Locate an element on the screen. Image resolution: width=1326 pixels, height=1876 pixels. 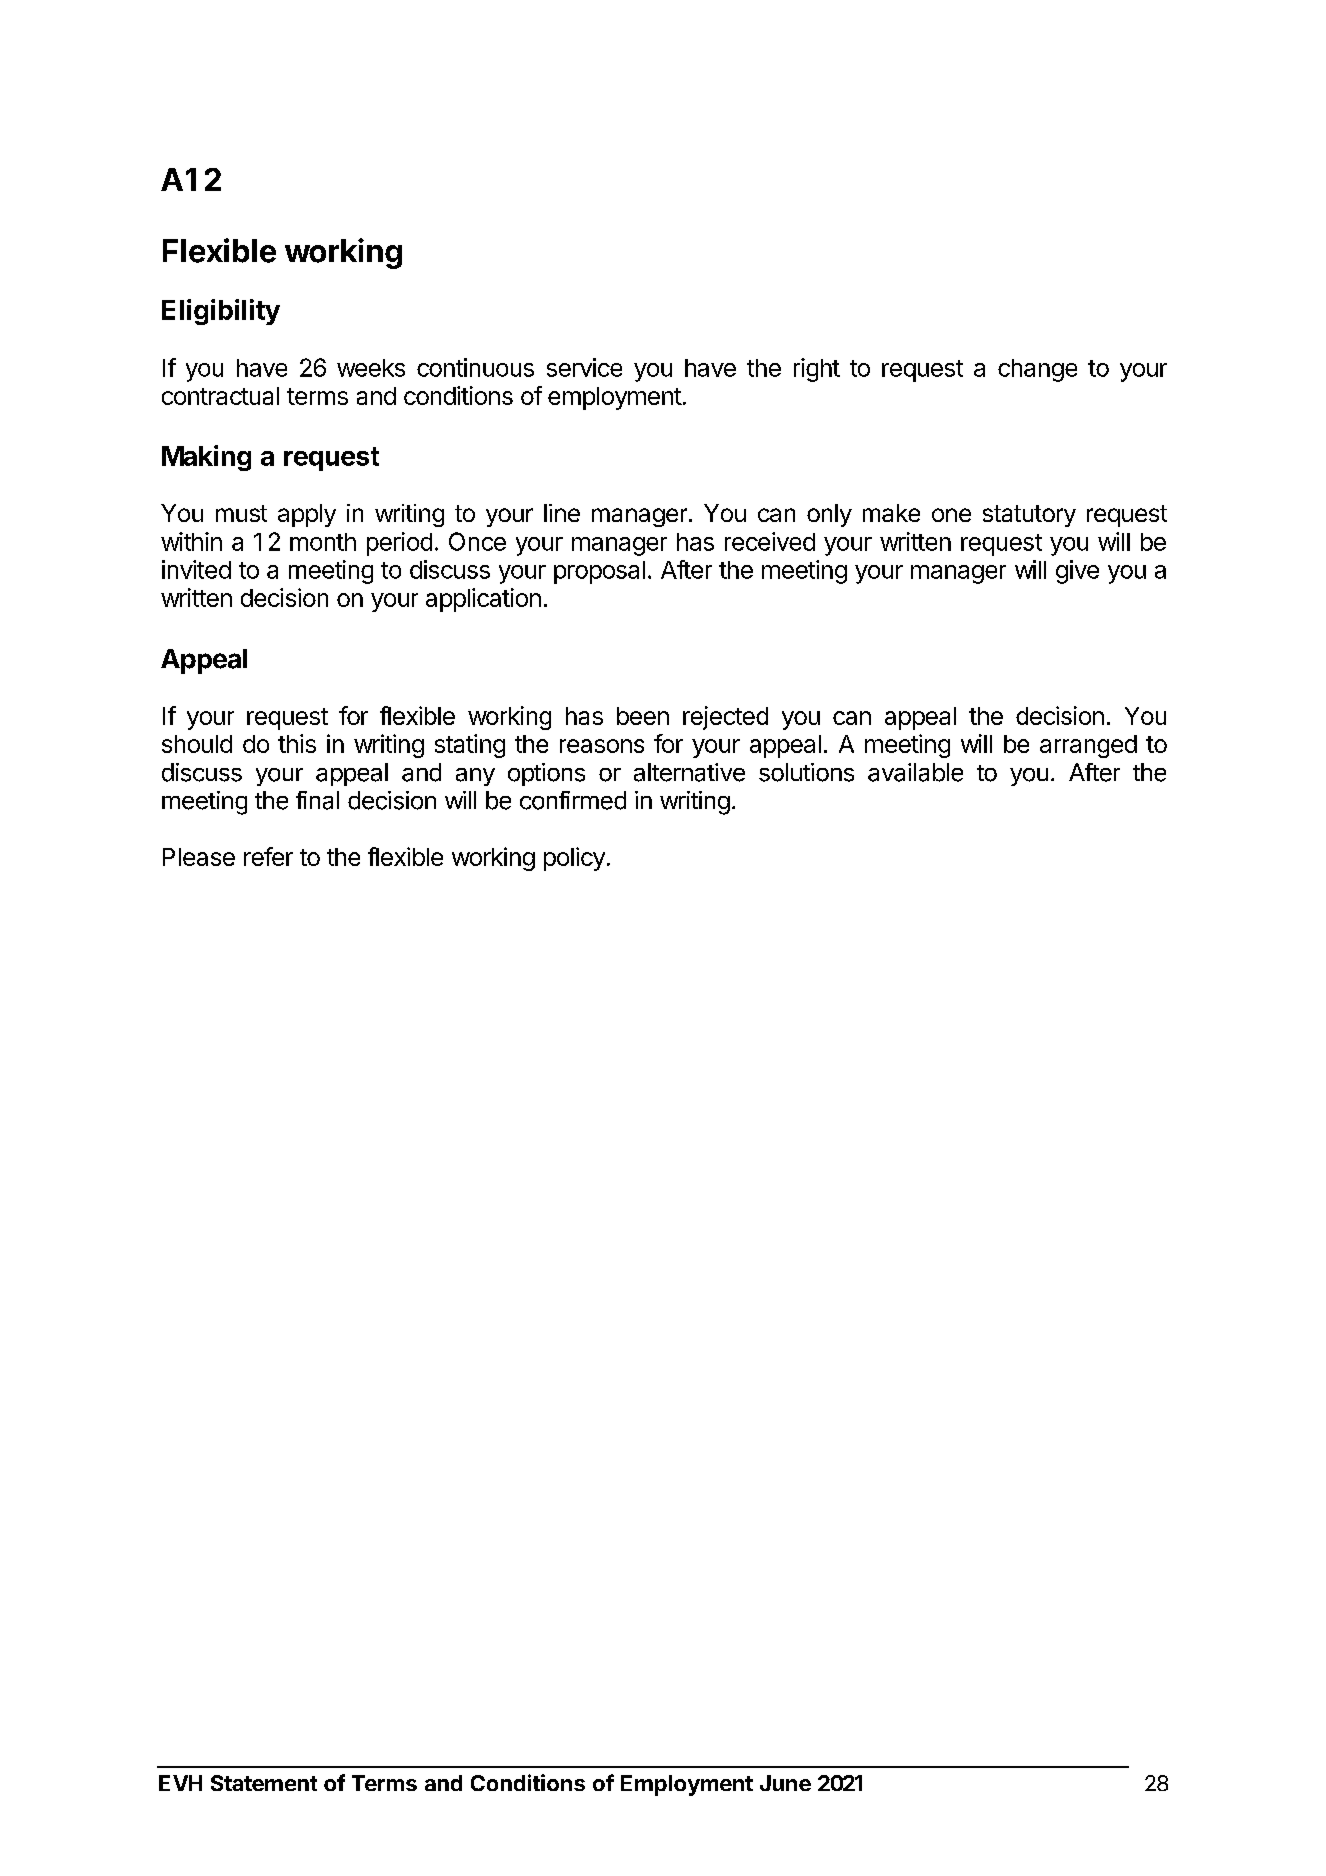
weeks is located at coordinates (371, 368).
